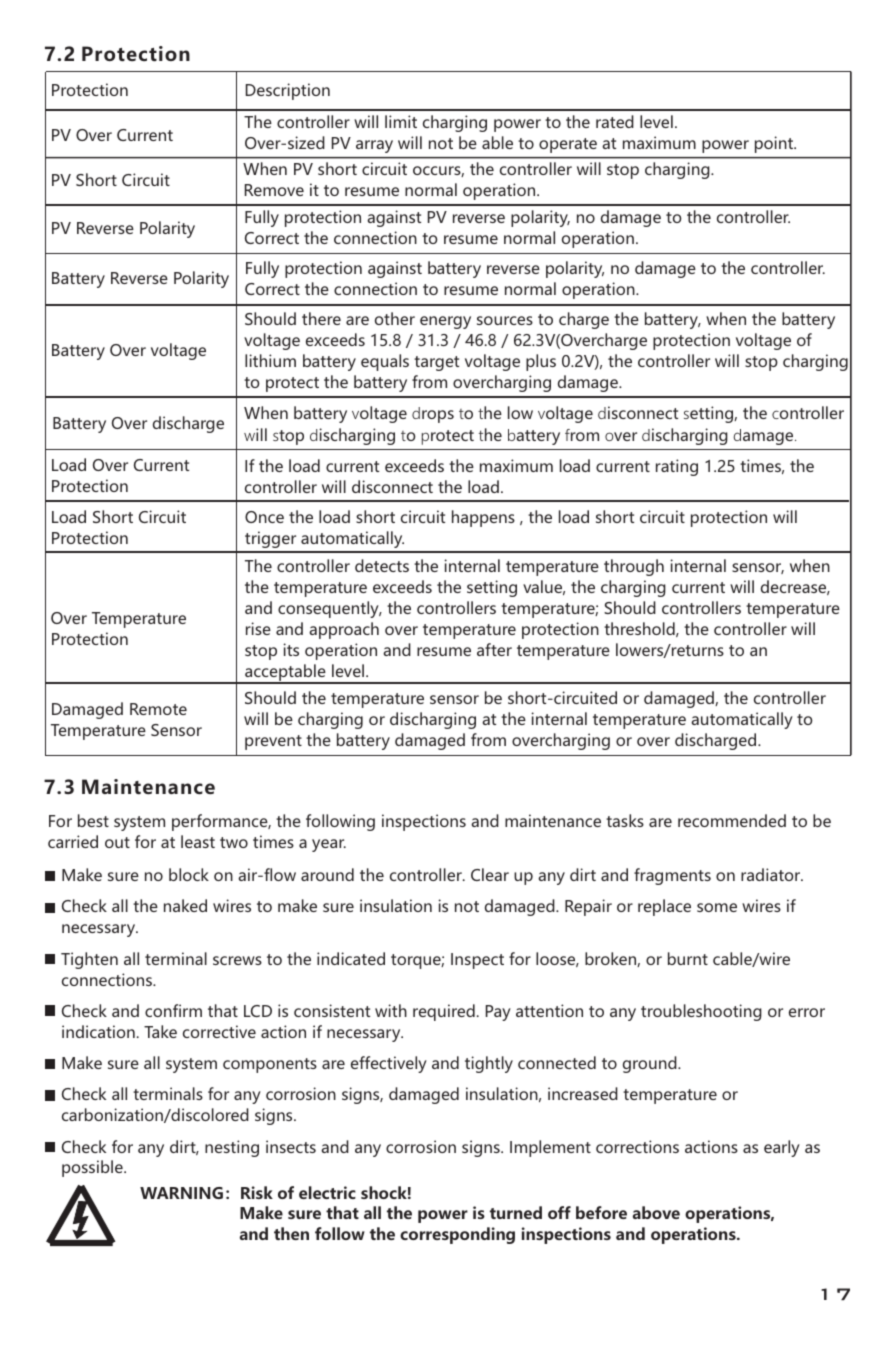 Image resolution: width=896 pixels, height=1345 pixels. I want to click on after, so click(494, 649).
